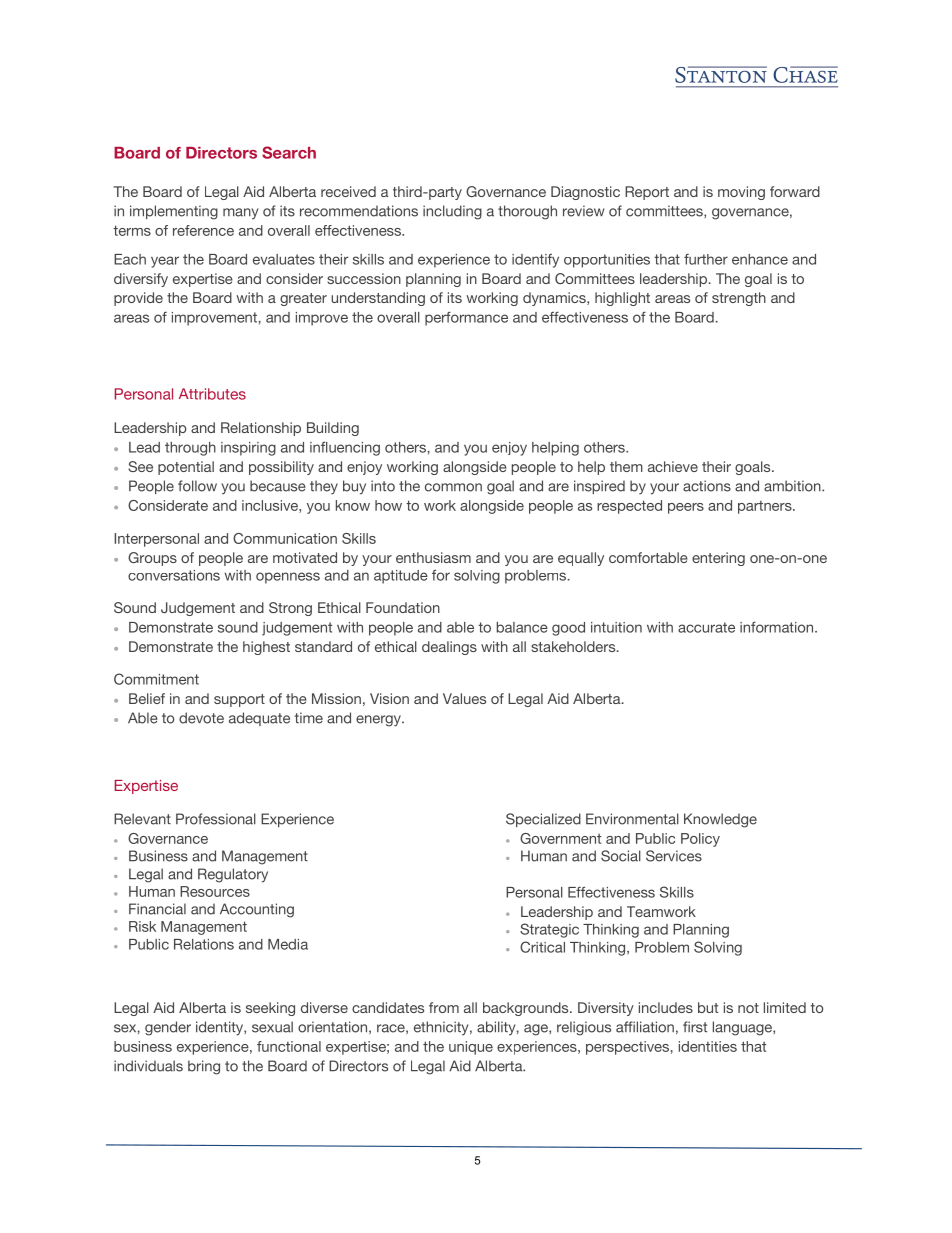  Describe the element at coordinates (186, 468) in the screenshot. I see `potential` at that location.
